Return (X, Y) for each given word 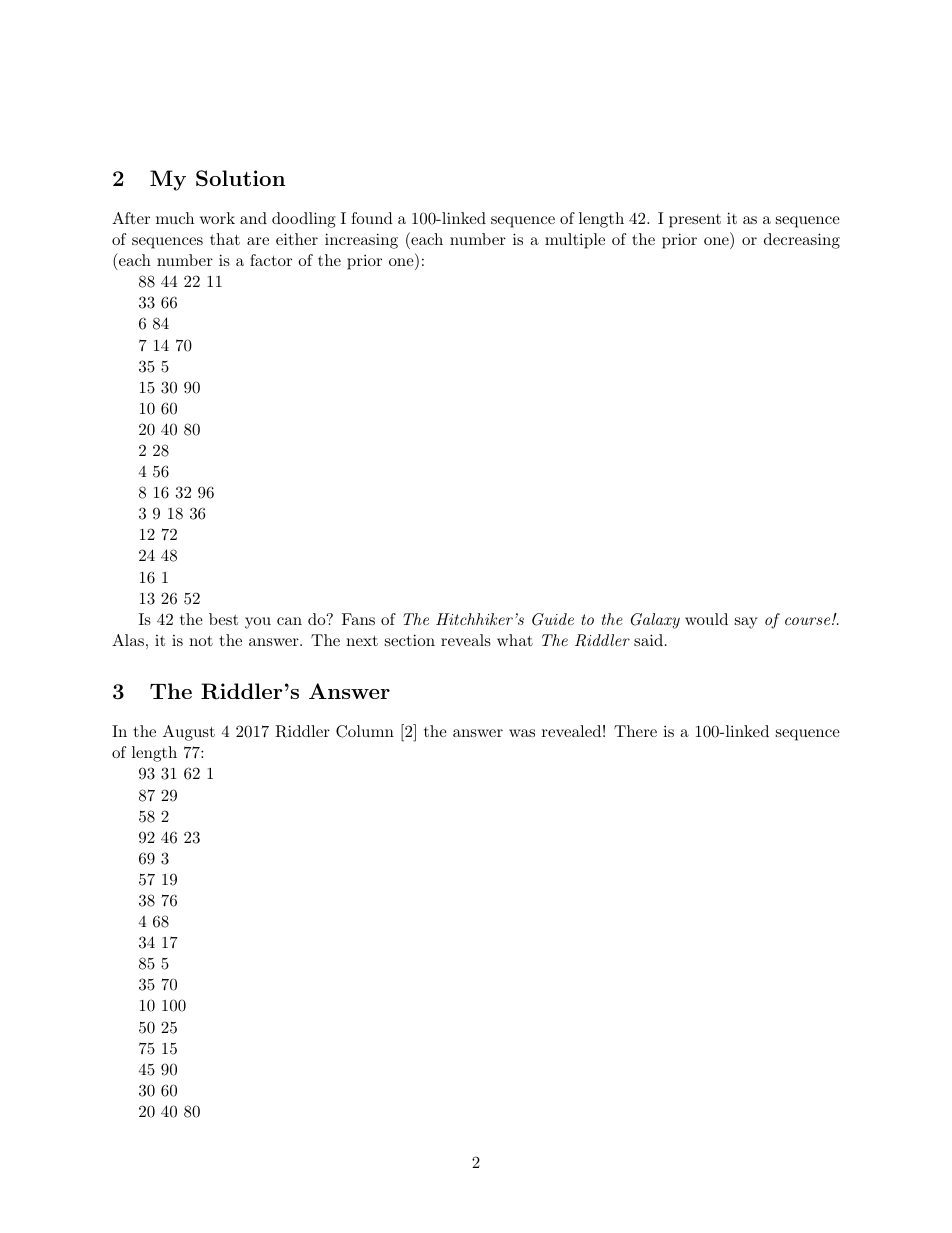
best (223, 619)
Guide (553, 619)
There (635, 731)
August (189, 733)
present (695, 221)
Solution (240, 178)
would (706, 619)
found (372, 218)
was (522, 733)
